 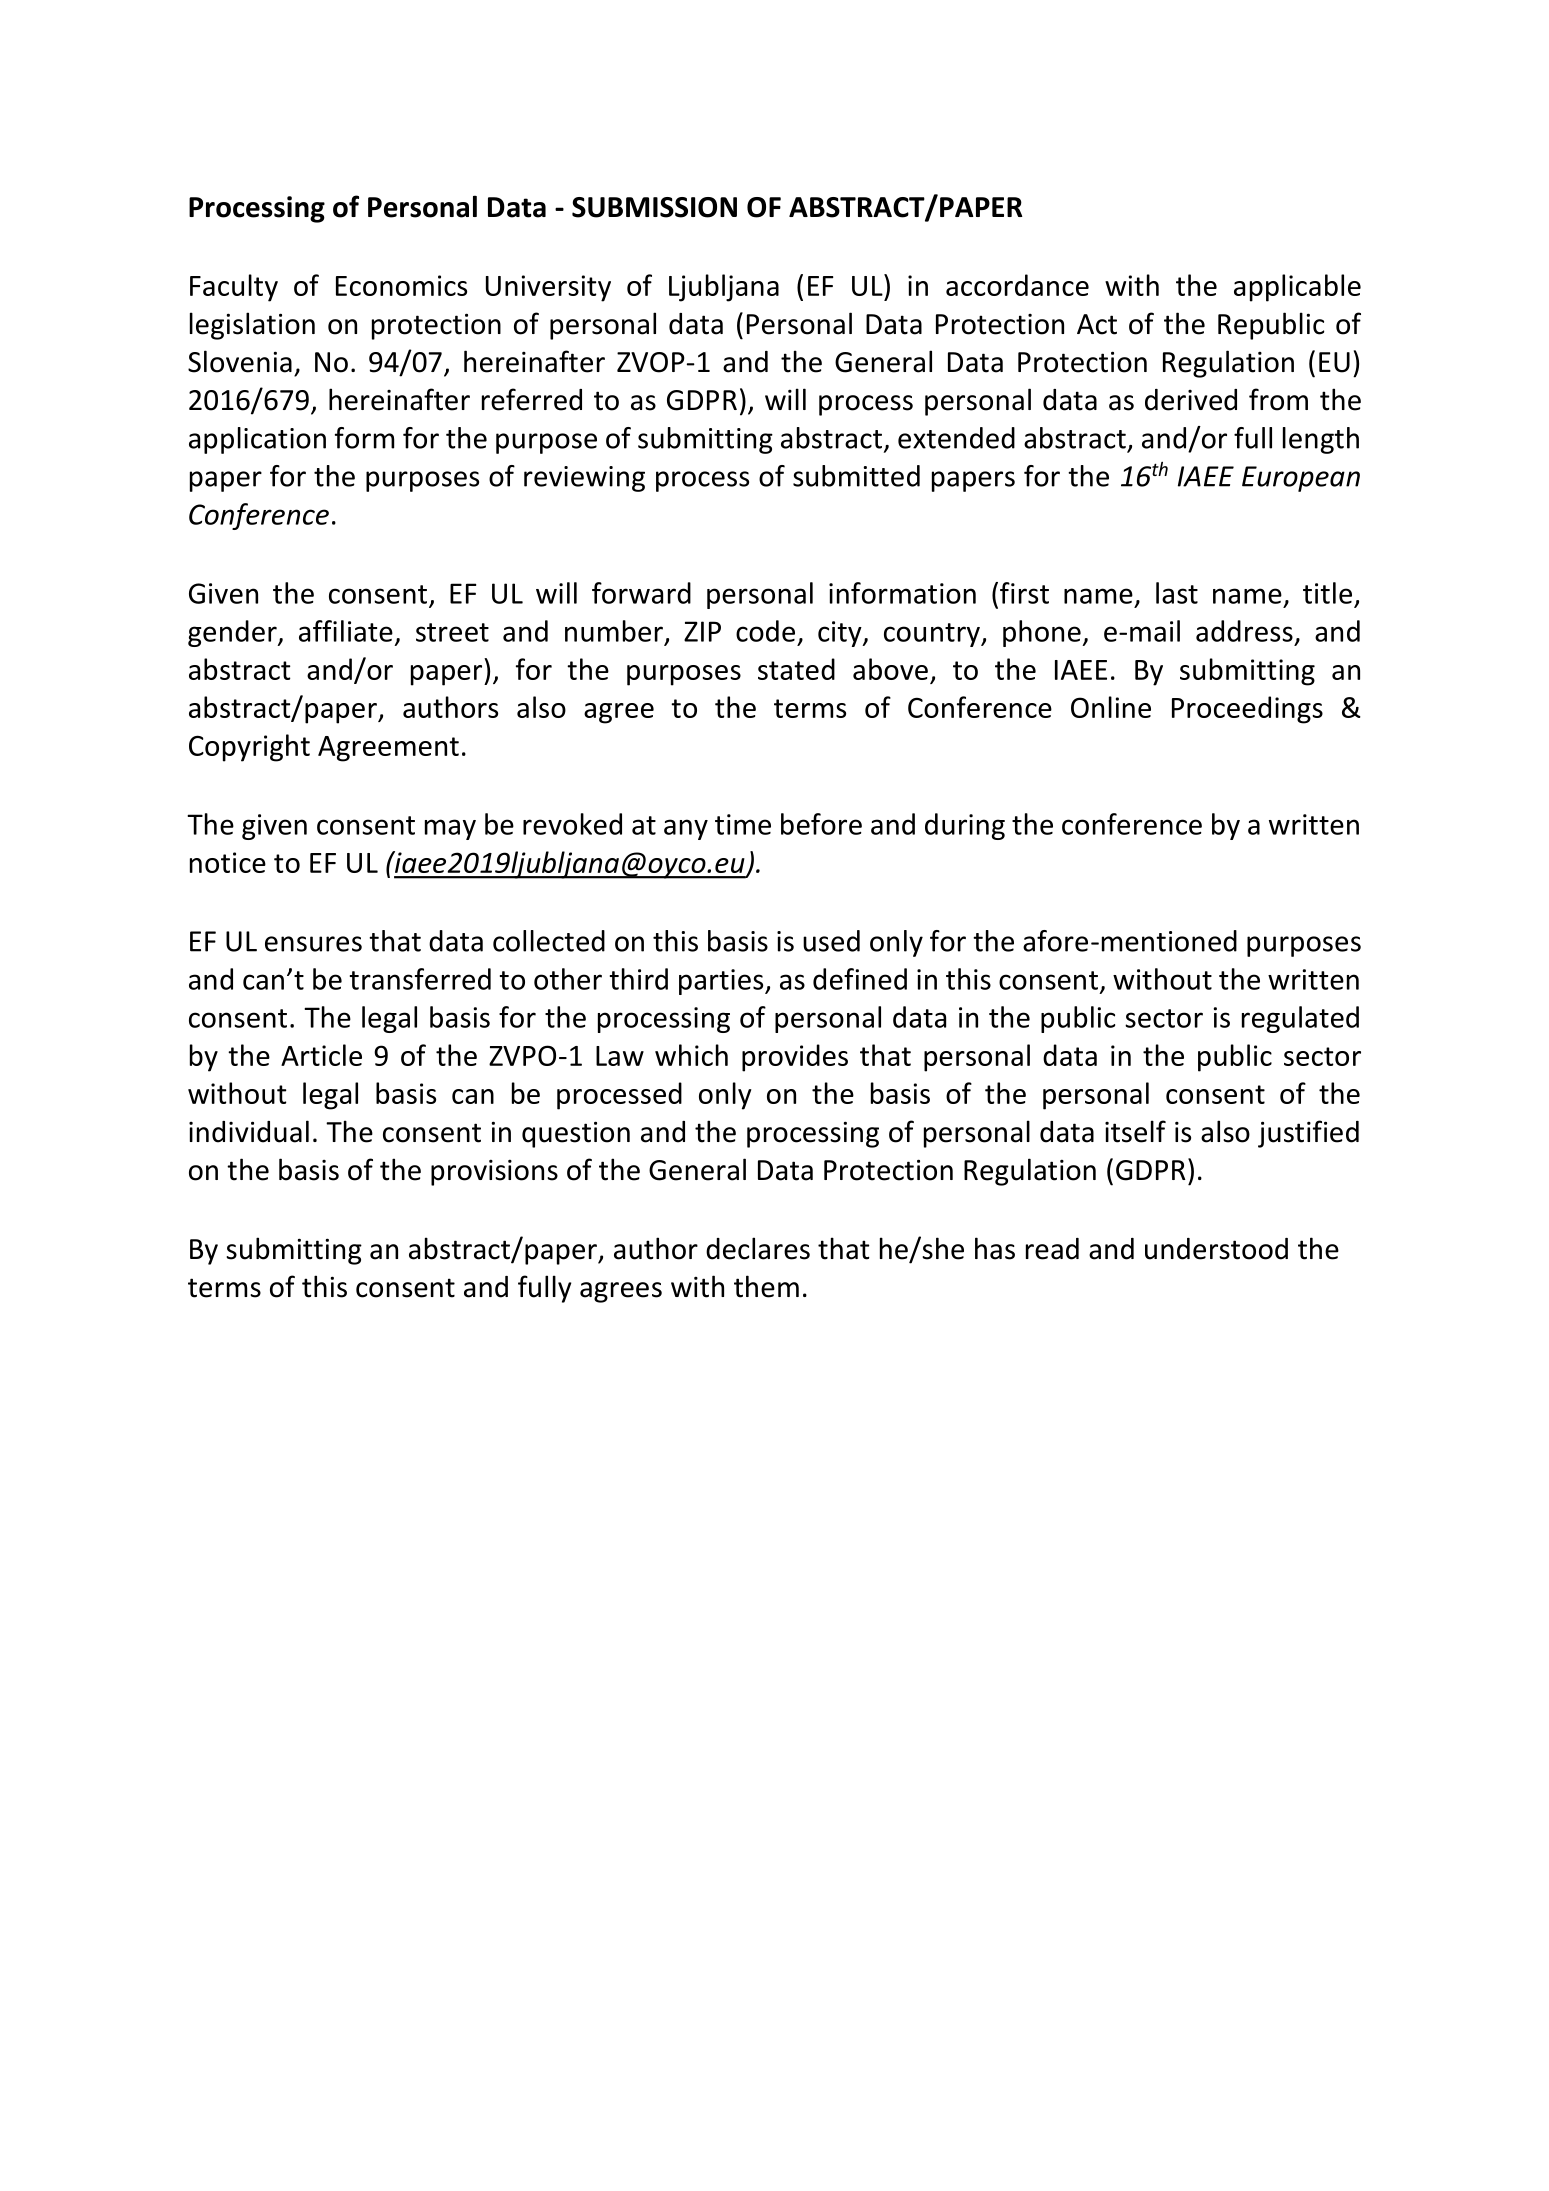 I want to click on affiliate, so click(x=346, y=631).
